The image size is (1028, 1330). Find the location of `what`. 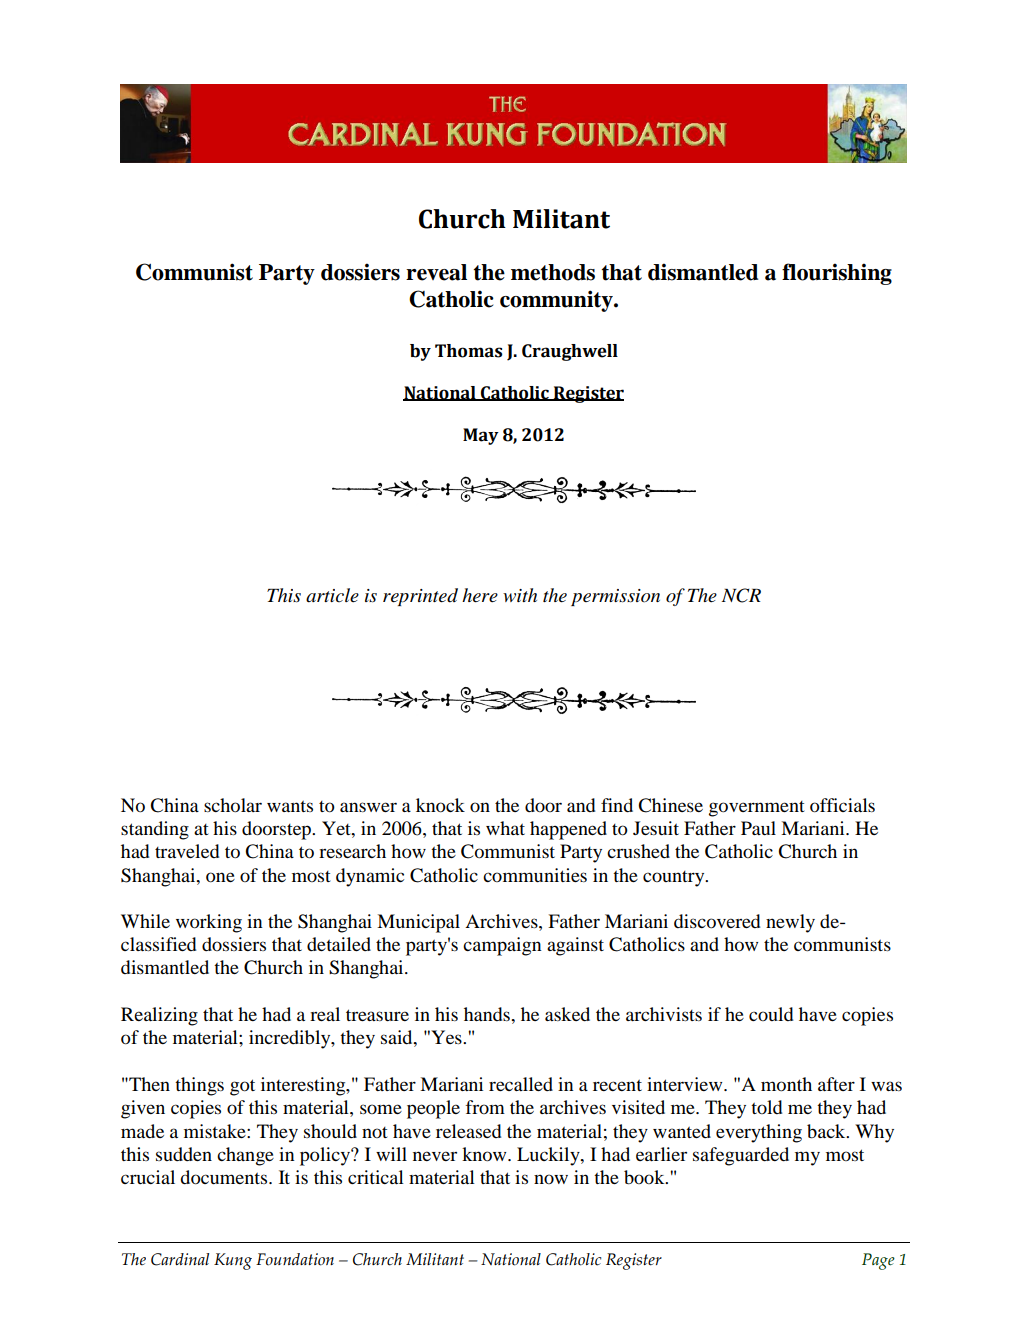

what is located at coordinates (505, 828).
